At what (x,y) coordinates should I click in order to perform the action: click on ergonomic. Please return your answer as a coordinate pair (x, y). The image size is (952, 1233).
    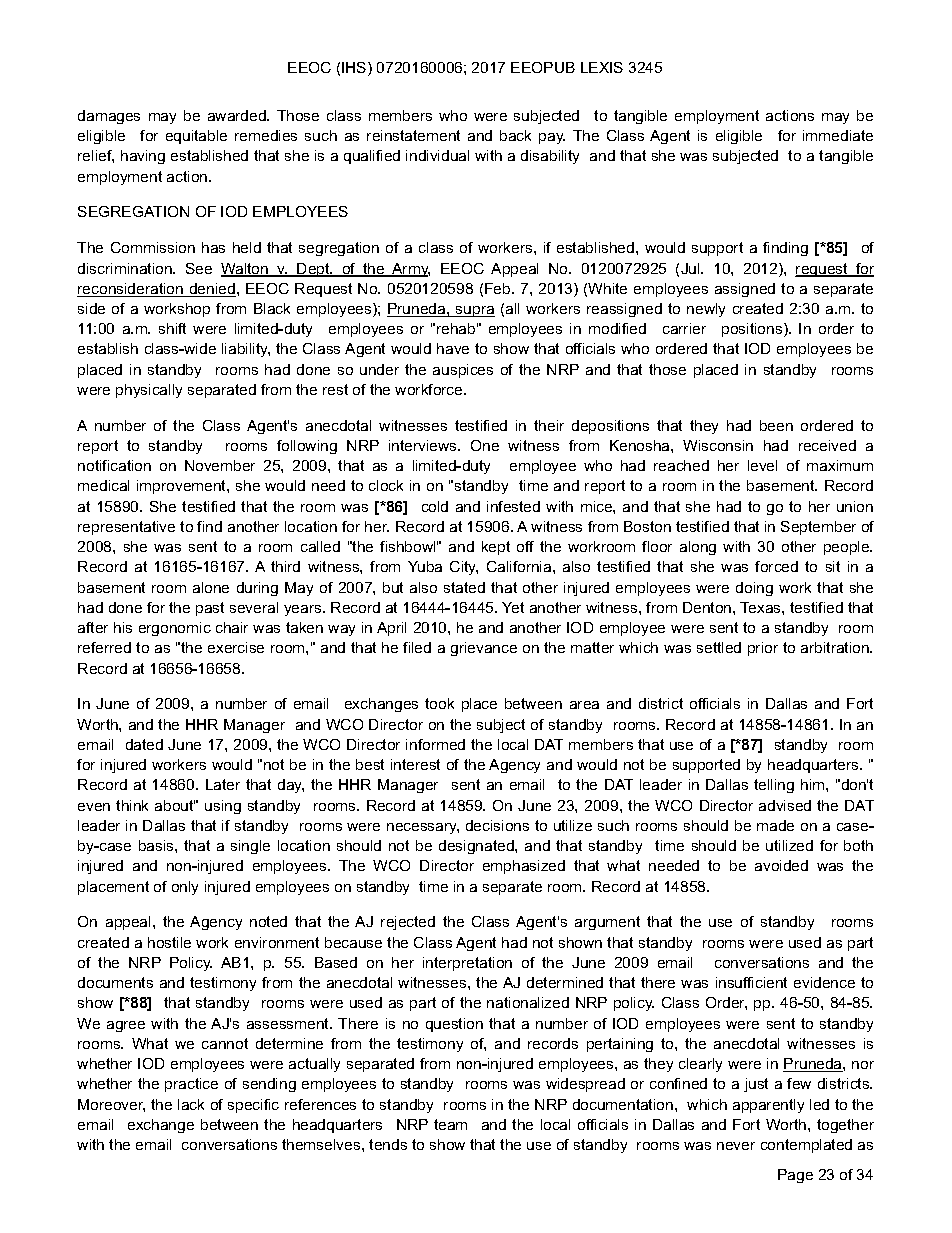
    Looking at the image, I should click on (175, 629).
